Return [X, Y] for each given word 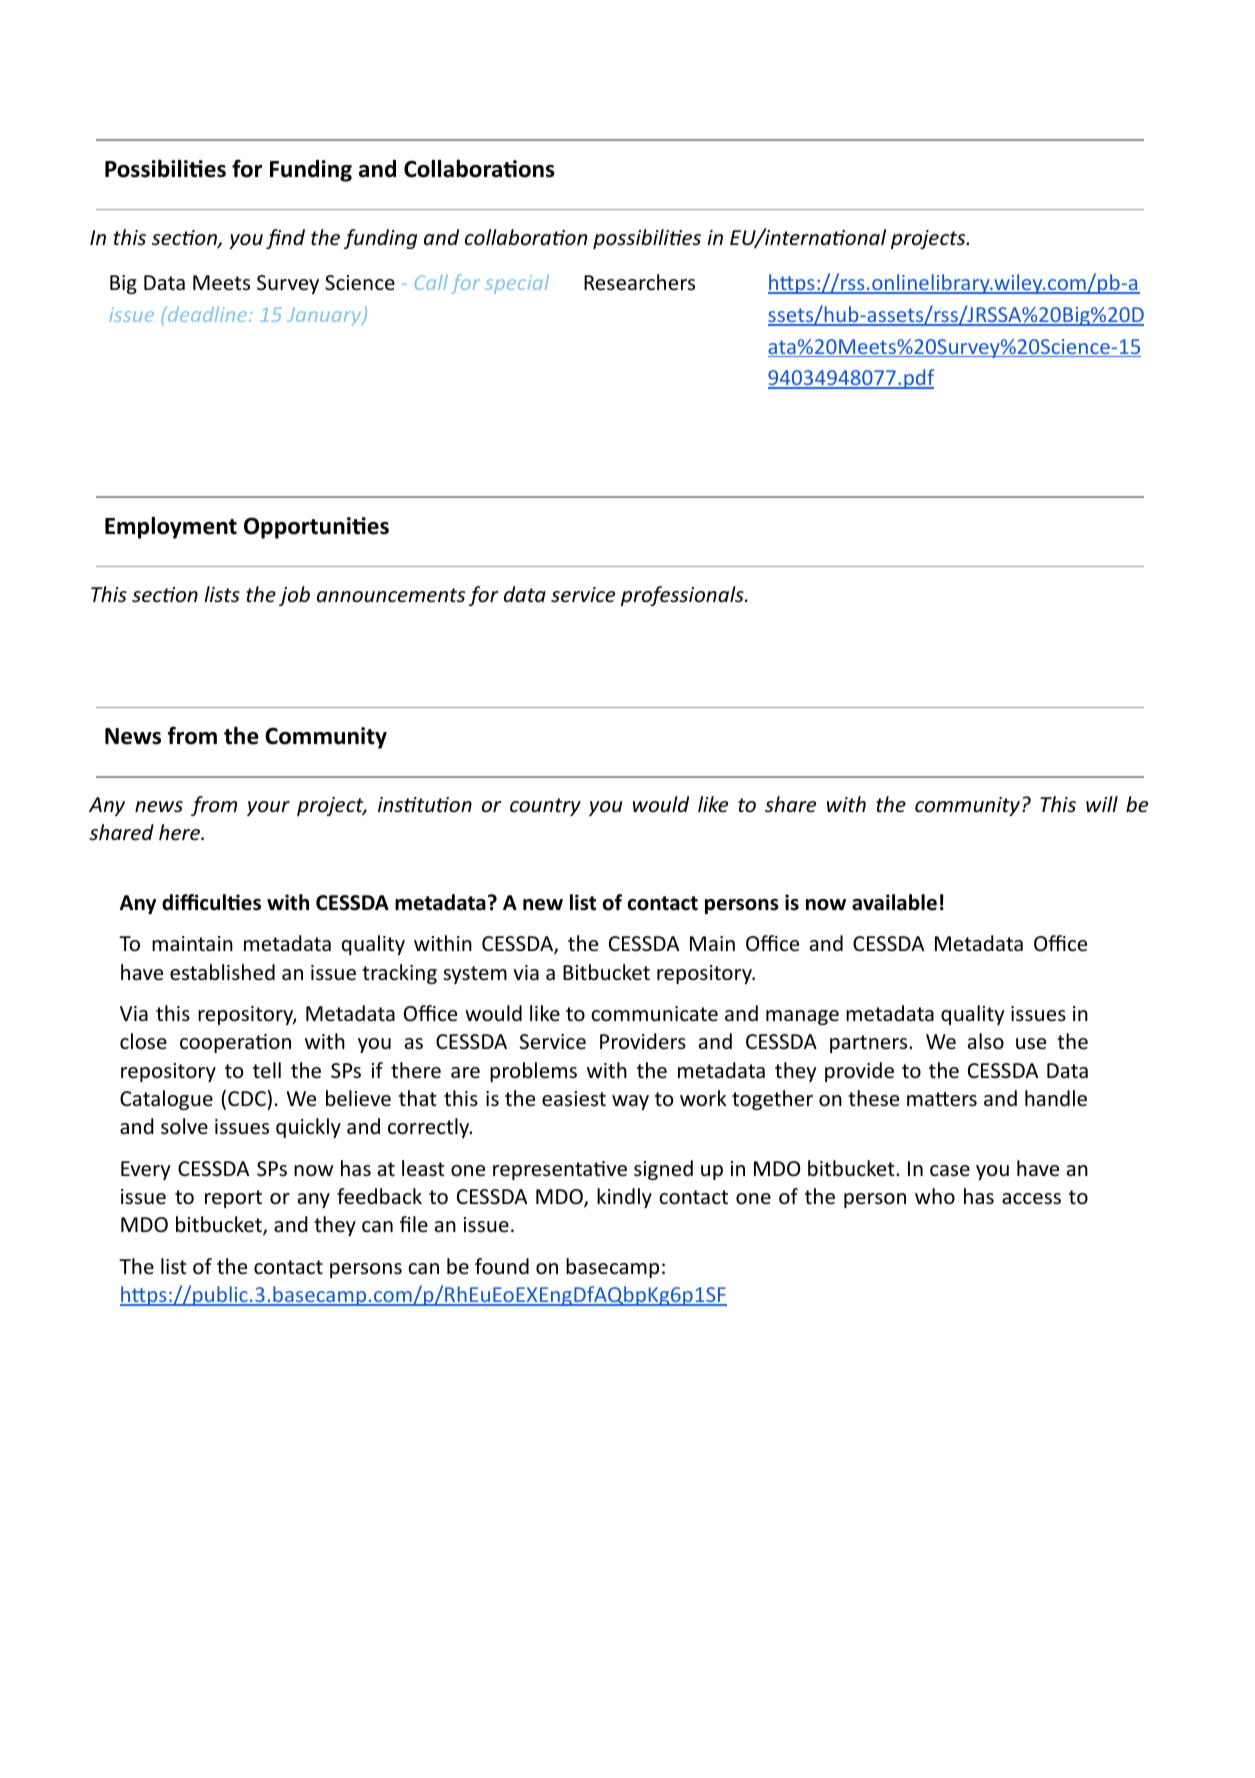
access [1031, 1199]
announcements [391, 595]
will [1102, 804]
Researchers [639, 282]
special [517, 284]
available [894, 902]
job [294, 596]
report [233, 1199]
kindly [624, 1198]
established [222, 972]
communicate [654, 1014]
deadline [206, 314]
